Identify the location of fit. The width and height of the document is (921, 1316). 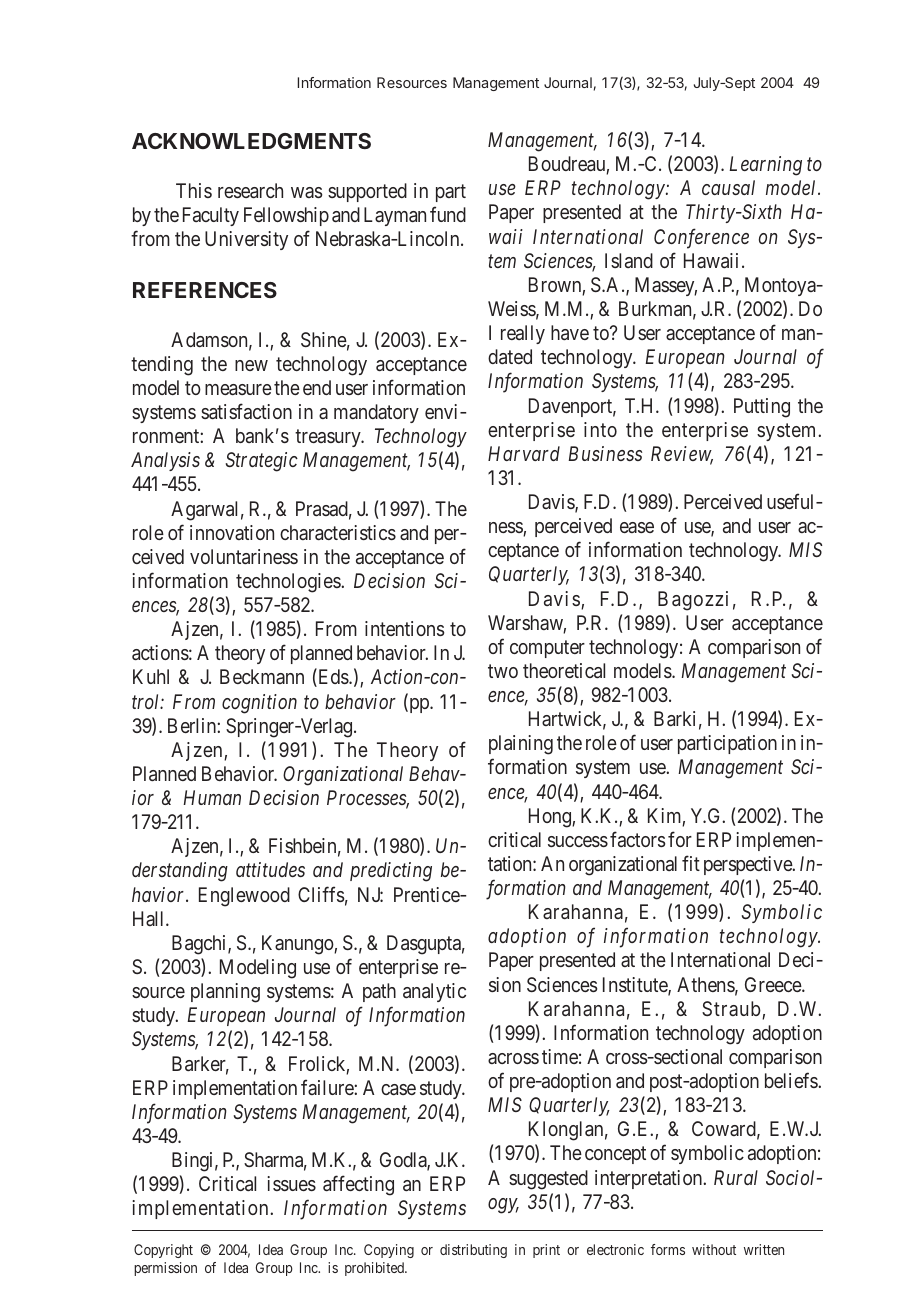
(691, 863).
